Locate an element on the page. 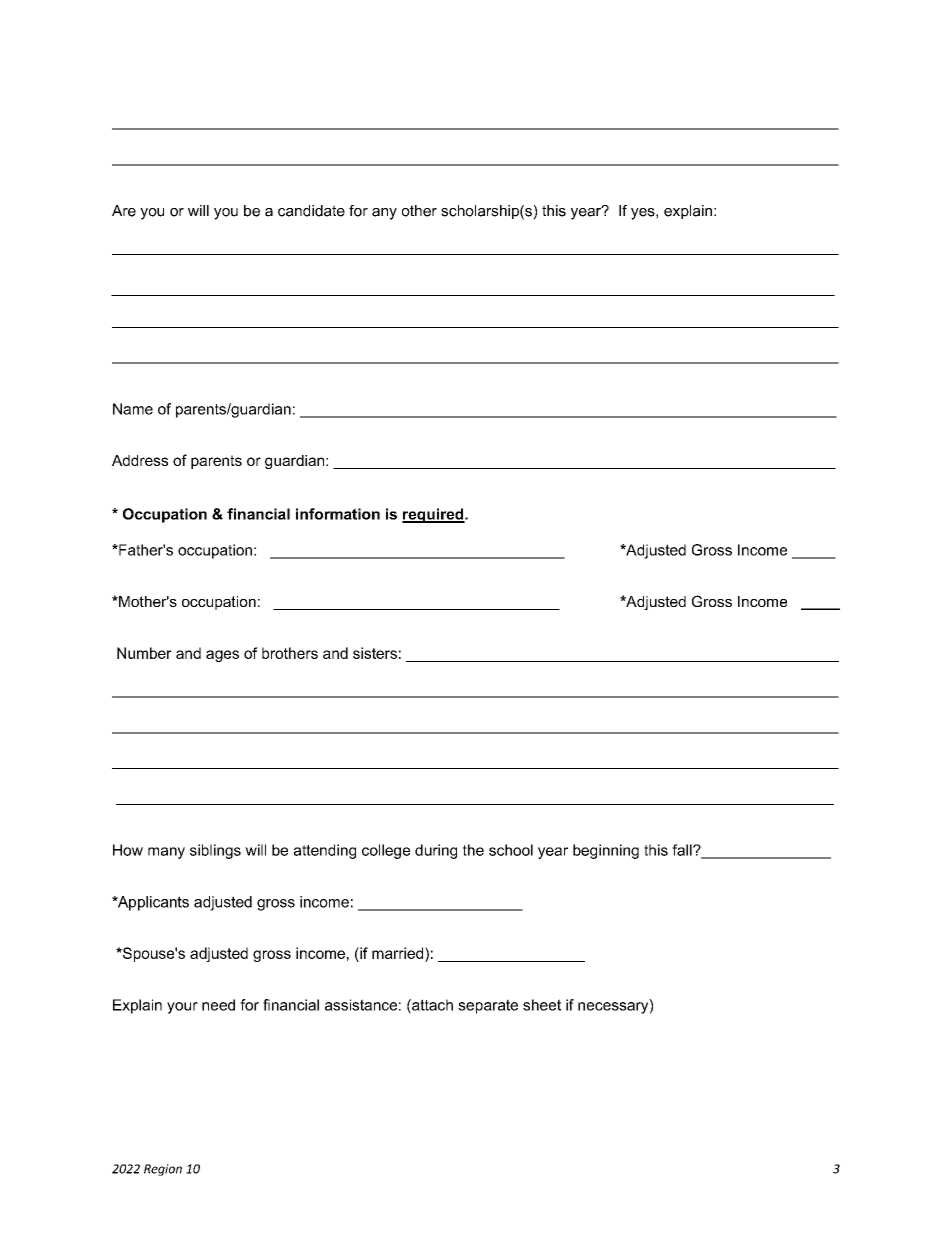  school is located at coordinates (511, 850).
